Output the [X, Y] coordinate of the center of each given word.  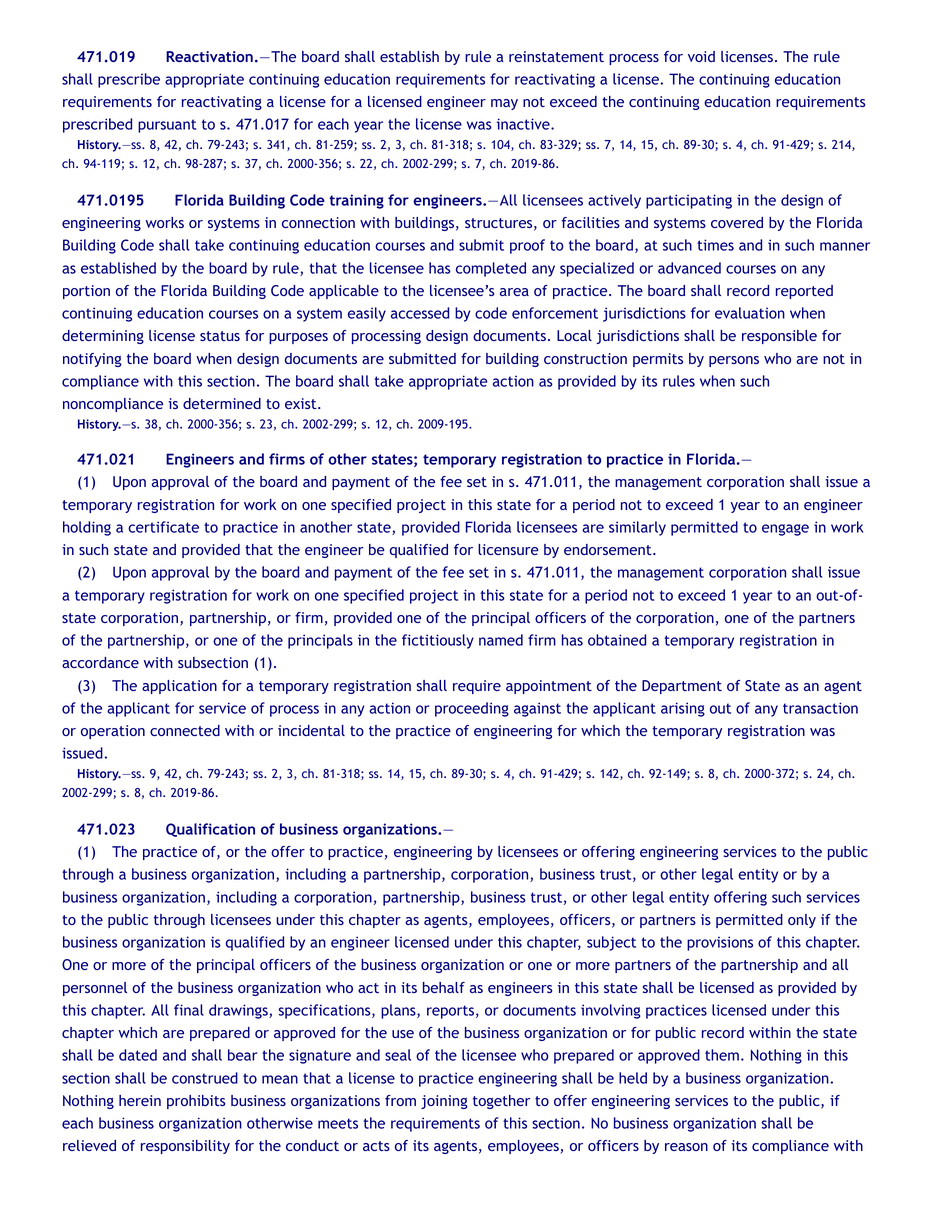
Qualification [210, 830]
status [220, 336]
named [501, 640]
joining [444, 1102]
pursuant [167, 126]
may [504, 104]
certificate [163, 527]
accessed [420, 313]
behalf [444, 987]
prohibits [196, 1102]
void [701, 56]
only [802, 921]
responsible [779, 337]
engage [785, 530]
